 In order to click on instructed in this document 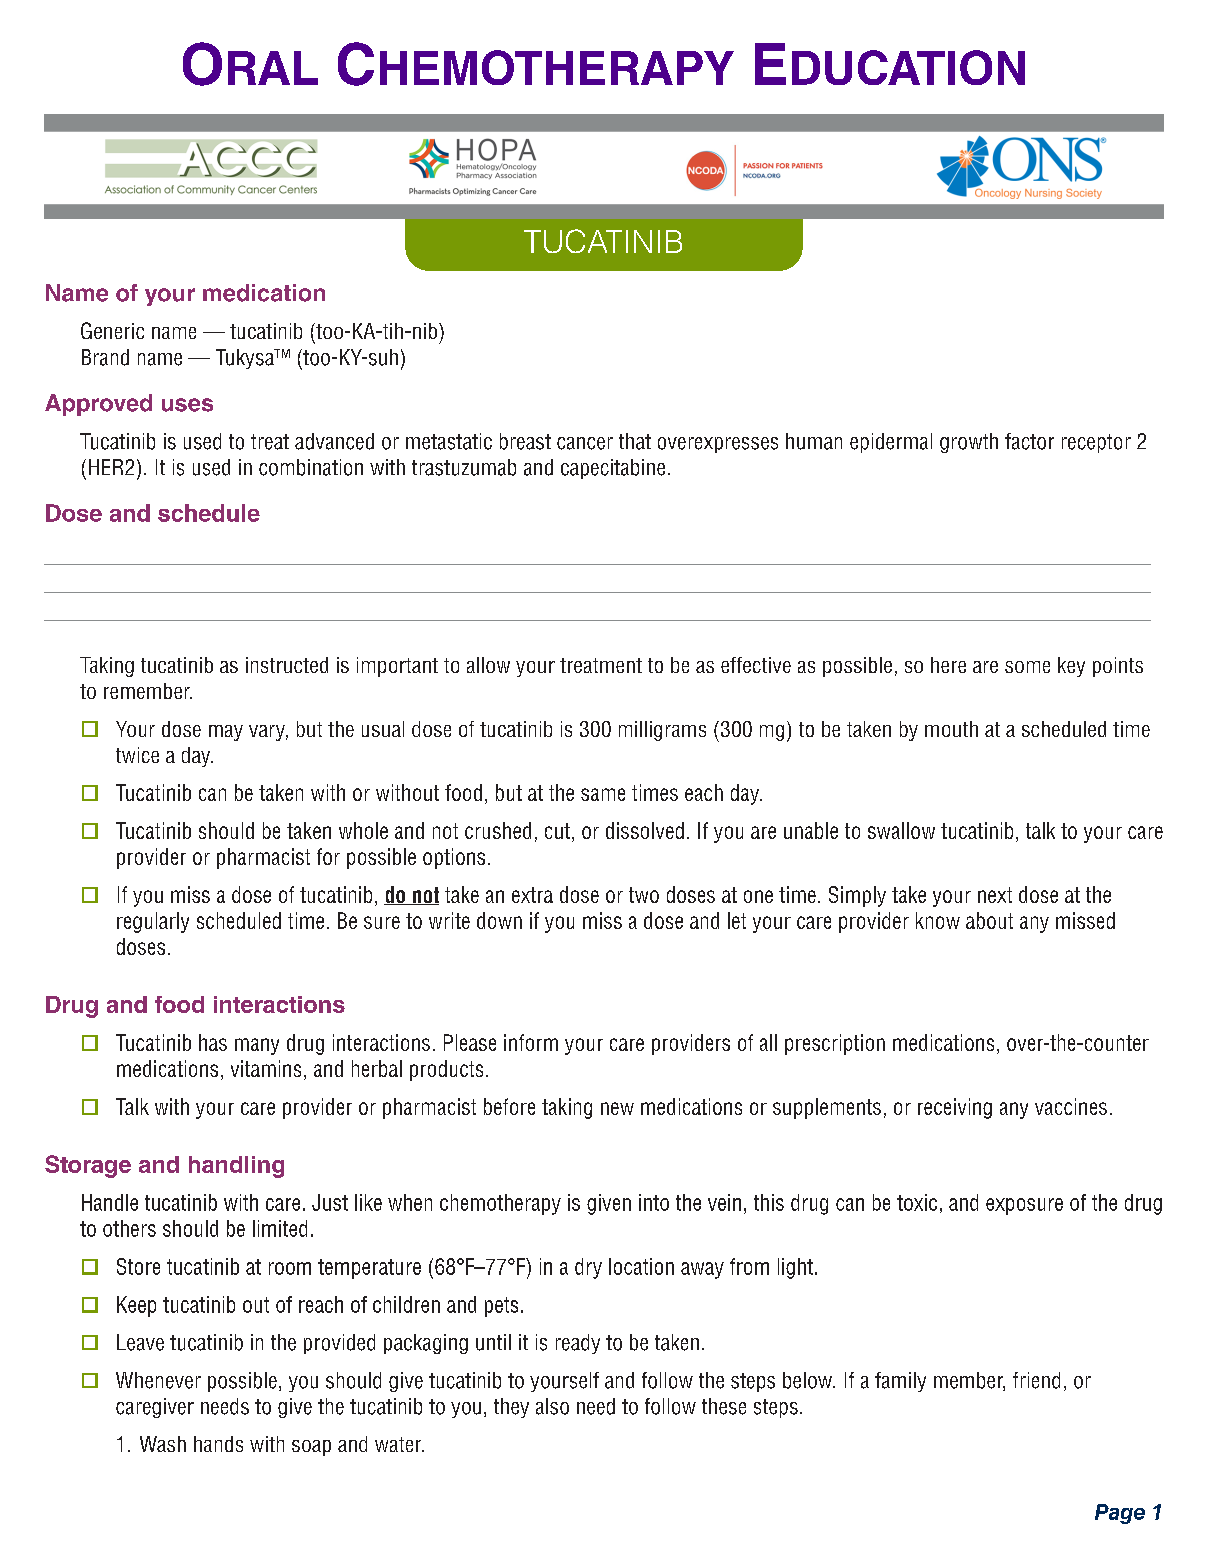, I will do `click(287, 665)`.
